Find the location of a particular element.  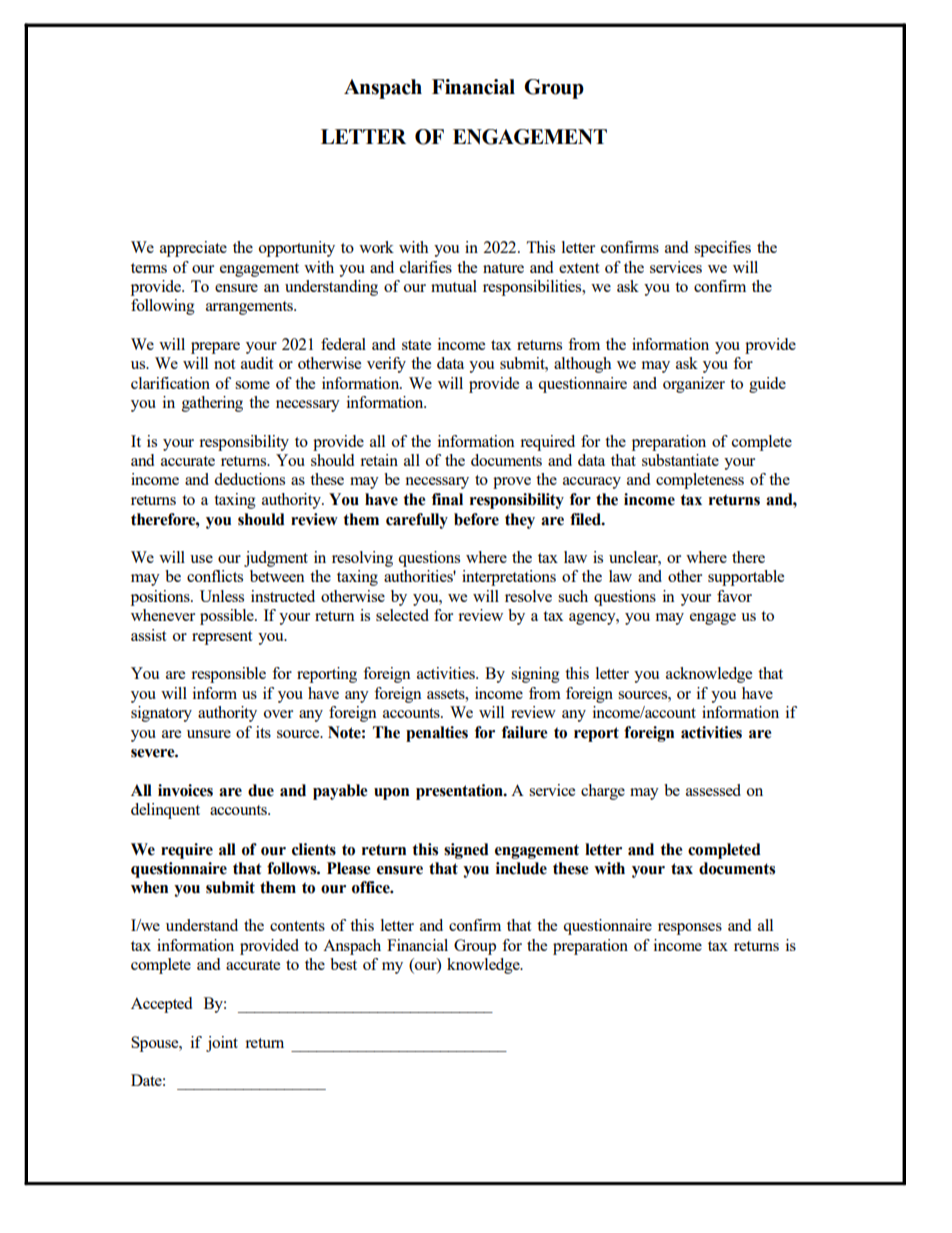

presentation is located at coordinates (460, 792).
